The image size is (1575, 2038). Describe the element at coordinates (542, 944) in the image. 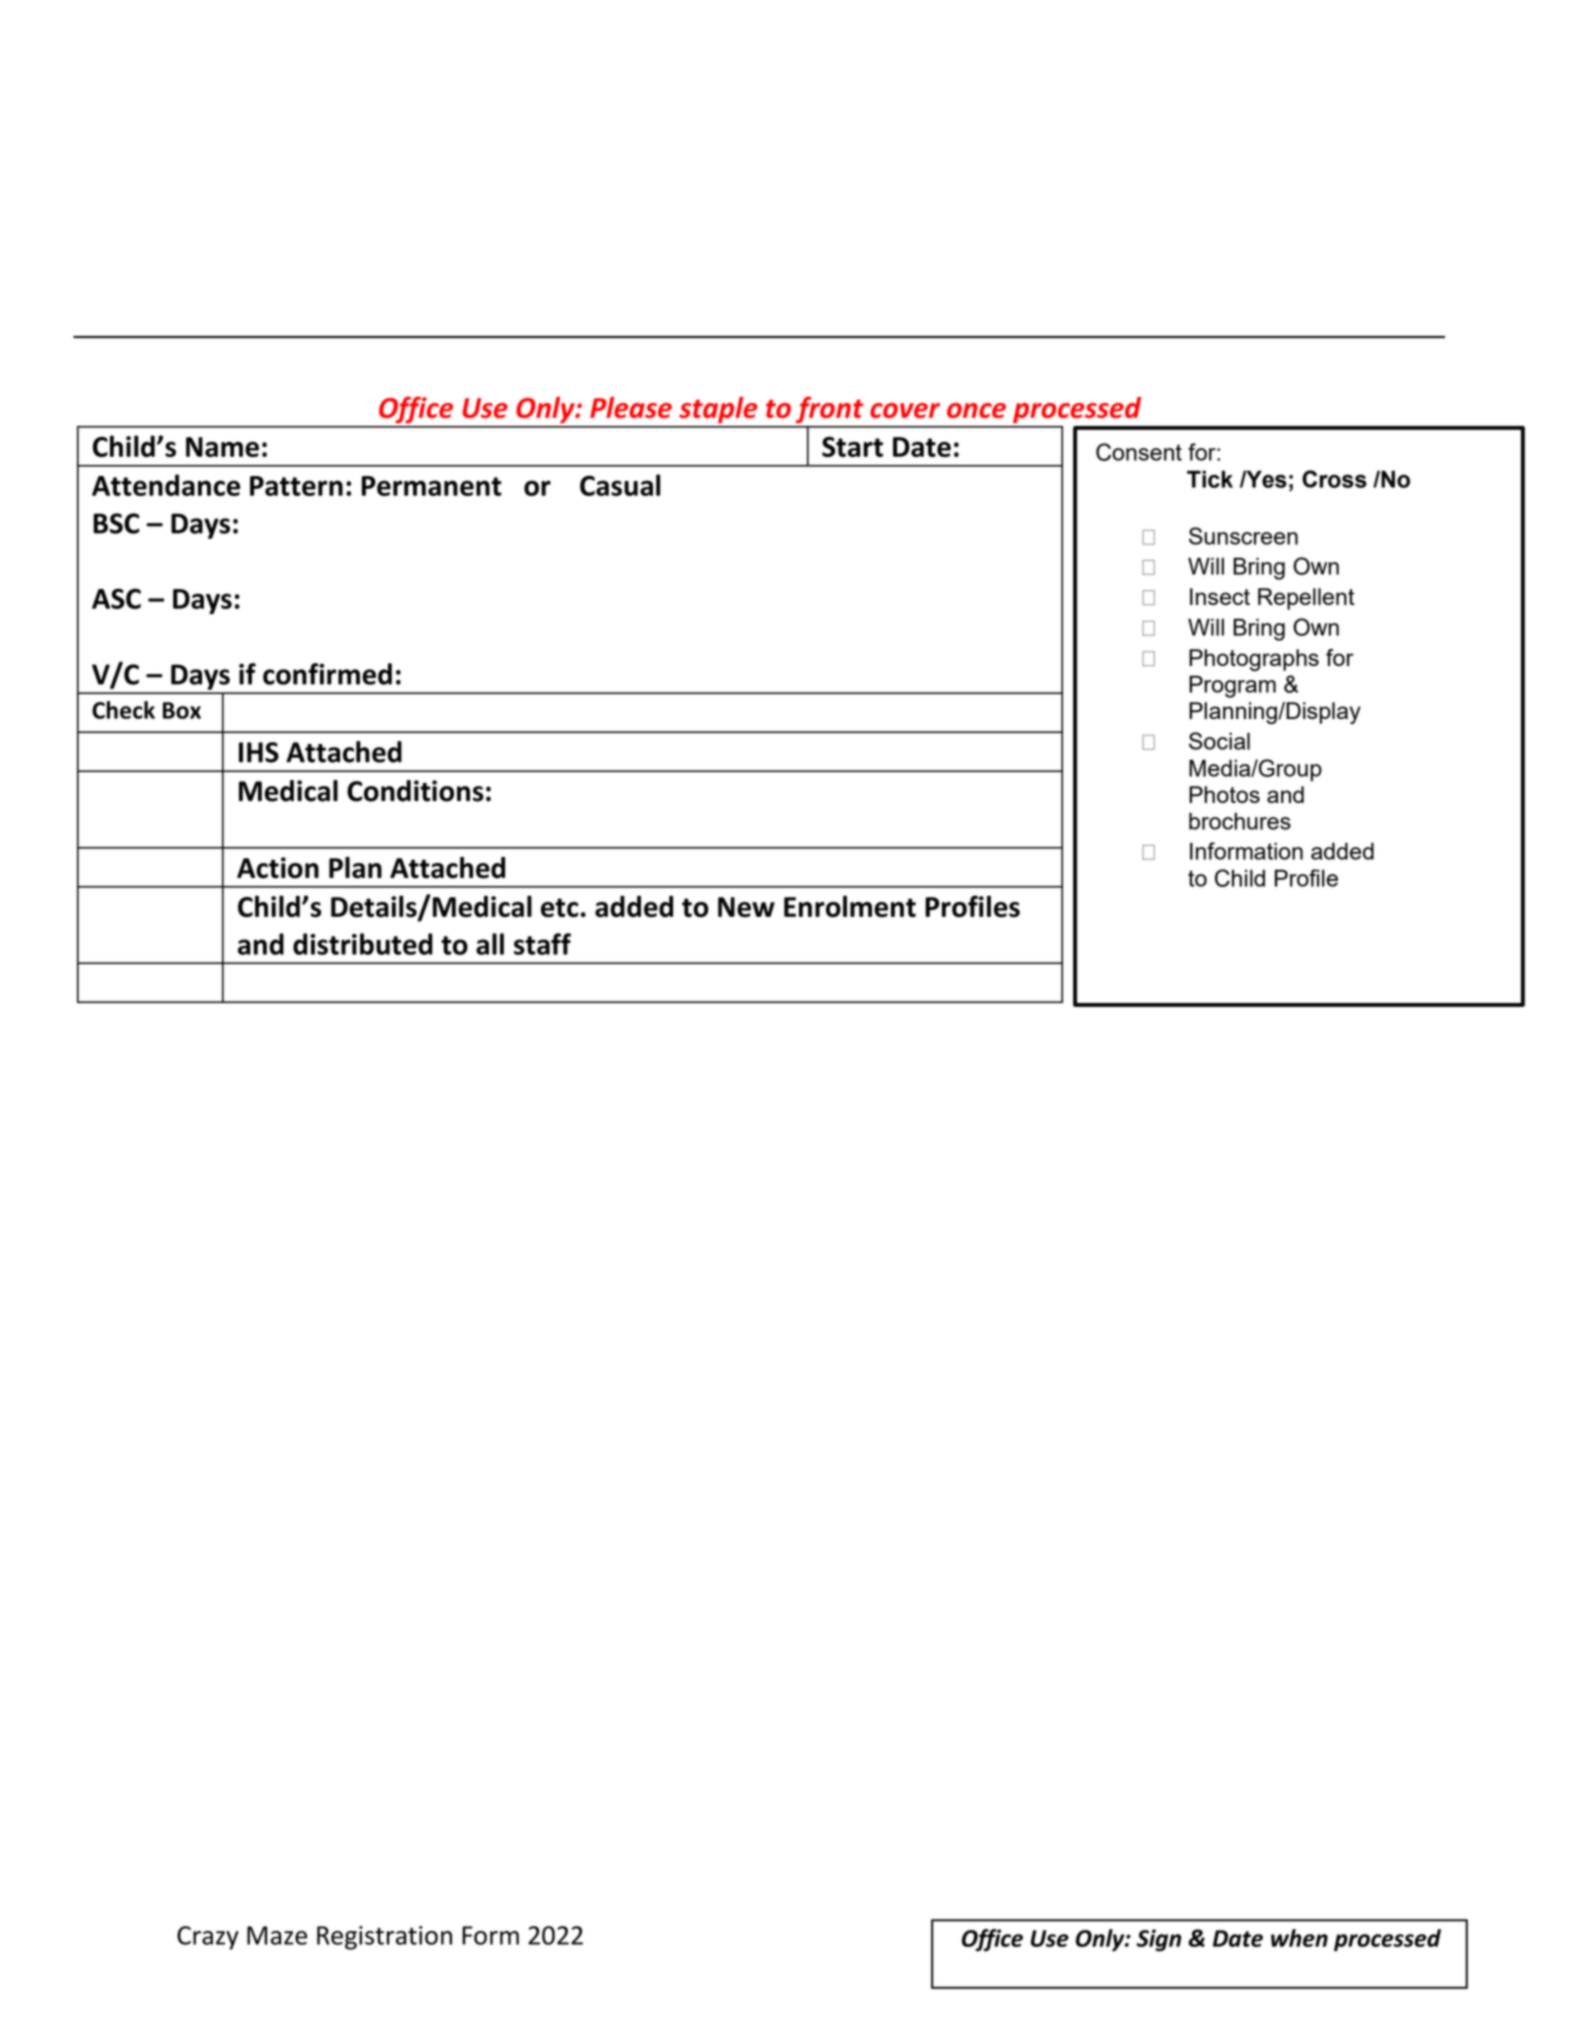

I see `staff` at that location.
